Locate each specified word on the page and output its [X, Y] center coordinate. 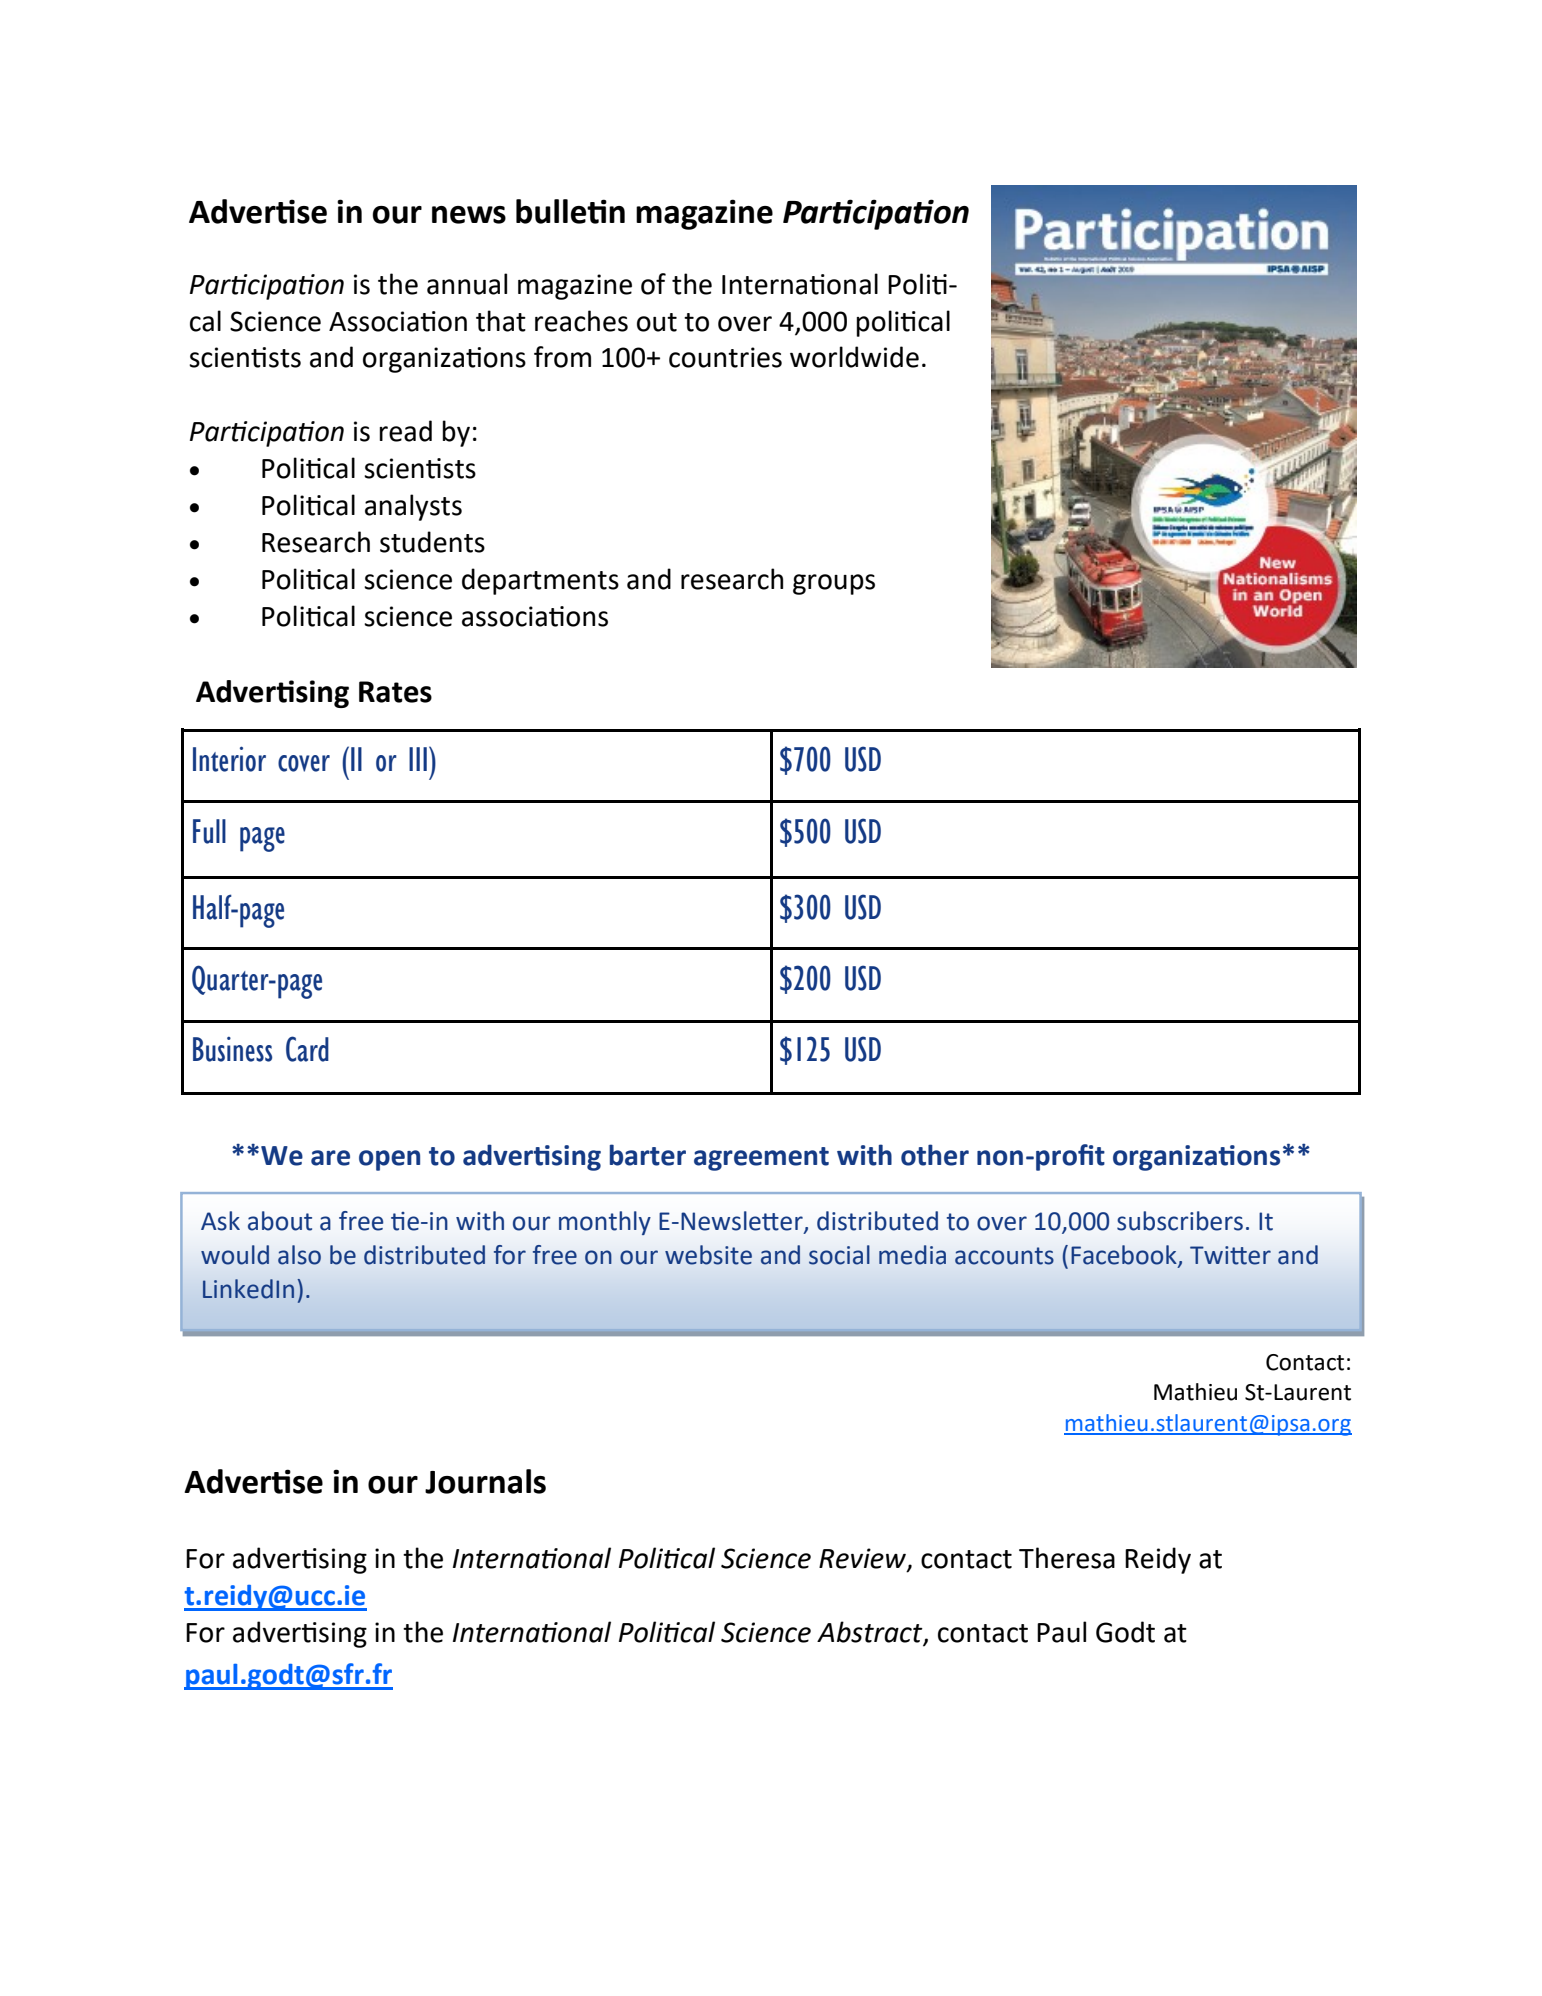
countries [725, 357]
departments [540, 581]
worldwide [854, 357]
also [299, 1255]
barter [648, 1155]
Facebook [1125, 1256]
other [935, 1155]
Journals [485, 1481]
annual [467, 284]
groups [834, 584]
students [432, 542]
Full [209, 831]
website [708, 1255]
